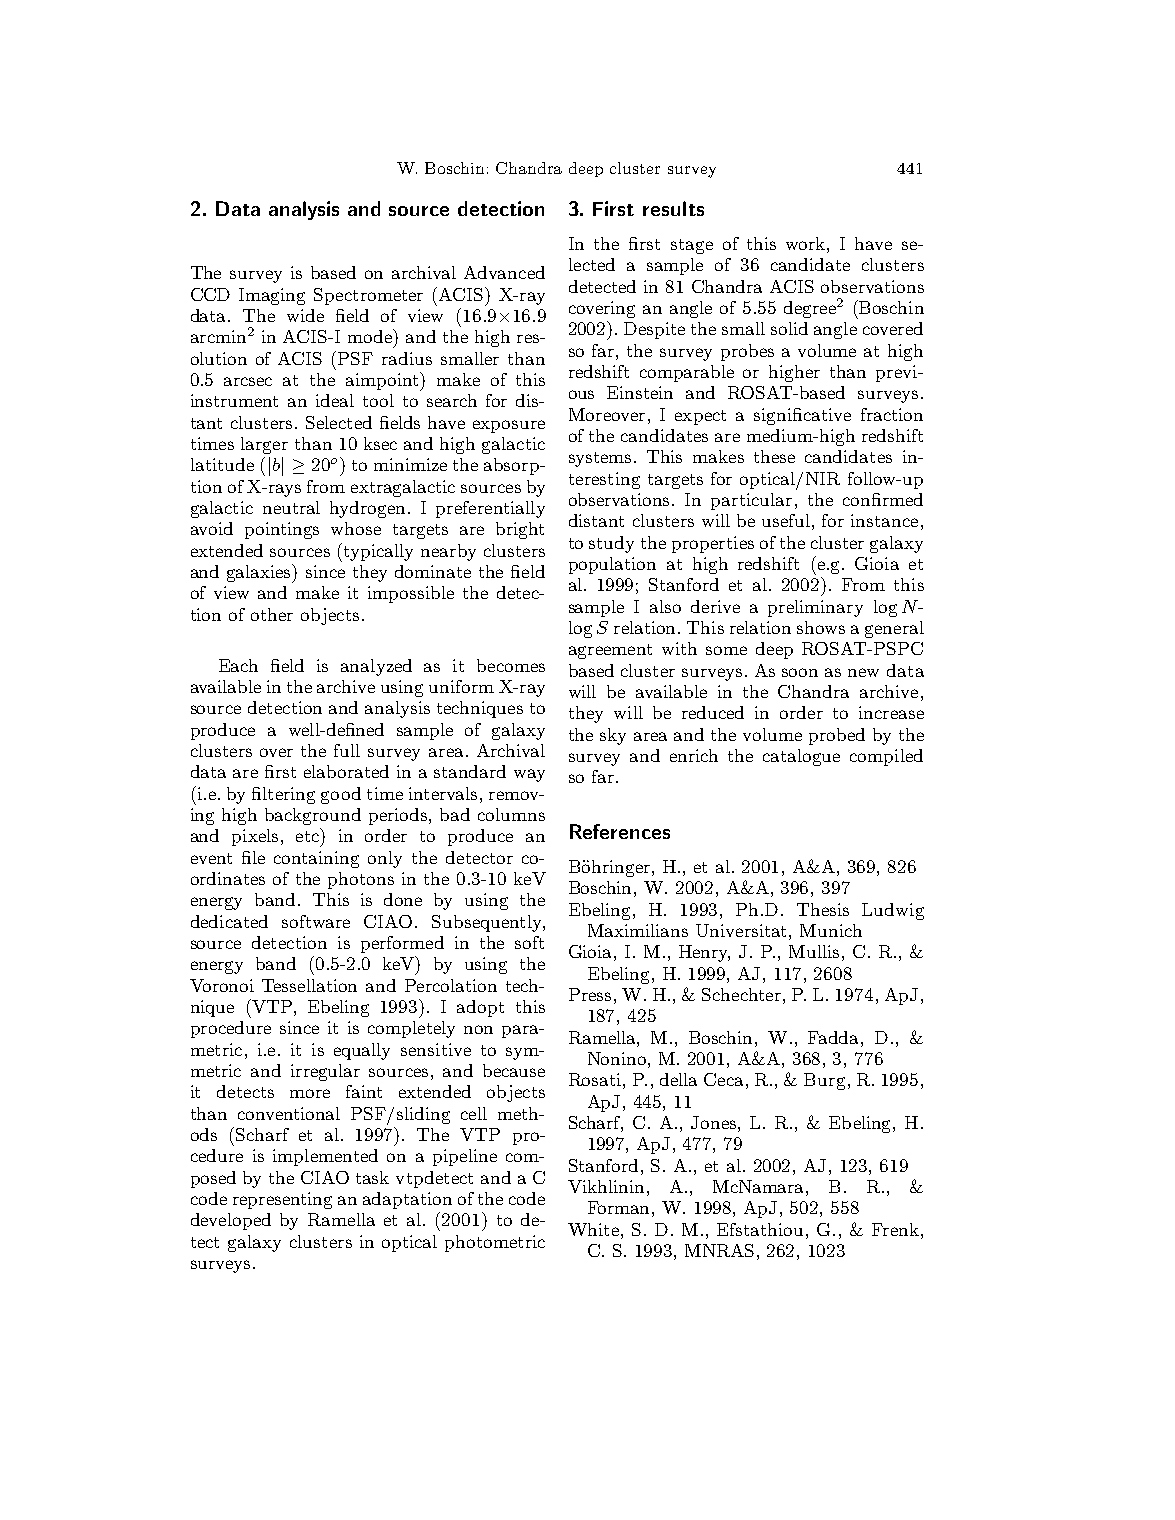 This screenshot has height=1520, width=1175. Describe the element at coordinates (520, 530) in the screenshot. I see `bright` at that location.
